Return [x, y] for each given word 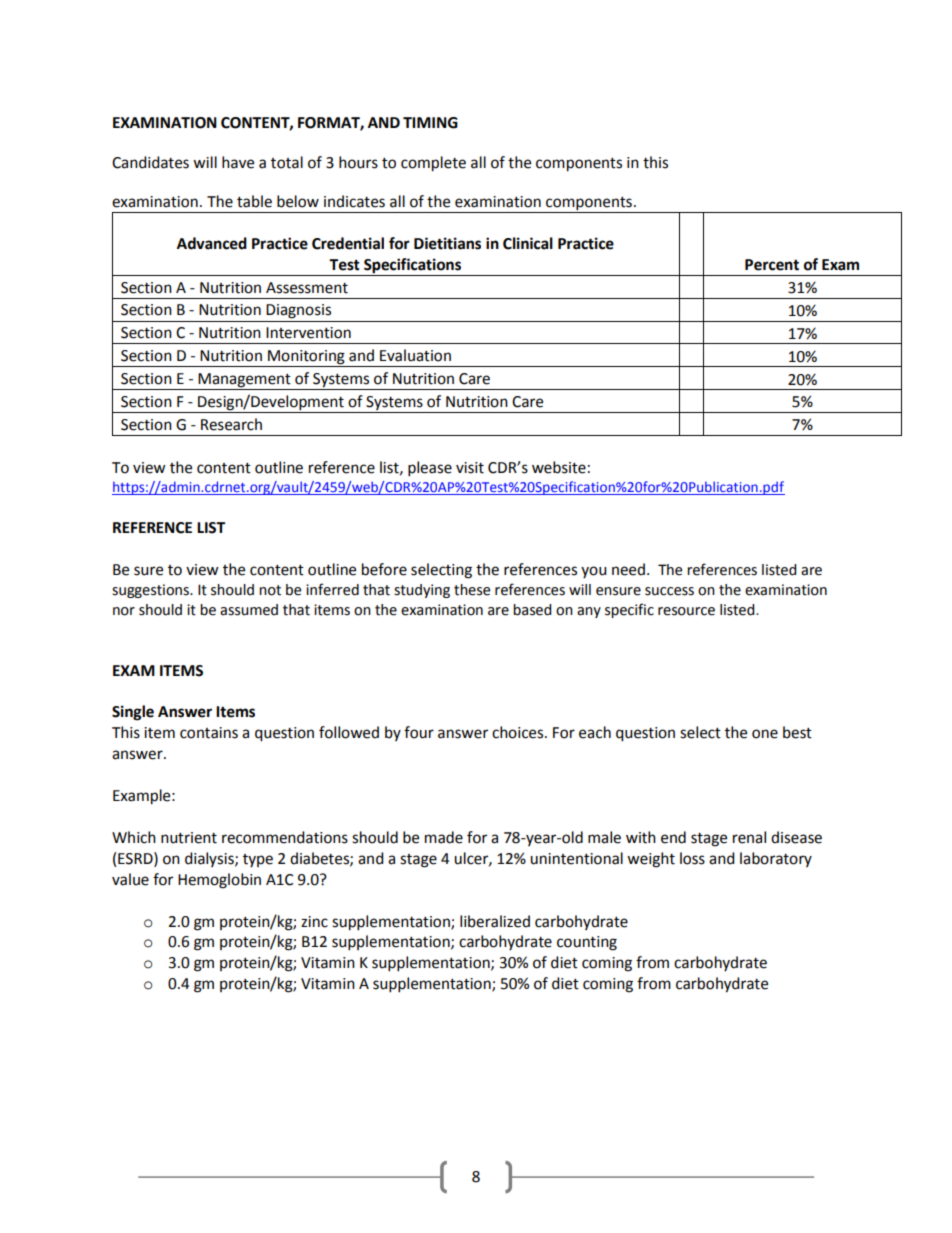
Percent [772, 265]
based [532, 610]
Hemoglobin [219, 881]
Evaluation [415, 355]
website [559, 467]
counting [587, 943]
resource [686, 611]
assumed [249, 610]
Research [231, 424]
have [238, 162]
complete [433, 164]
